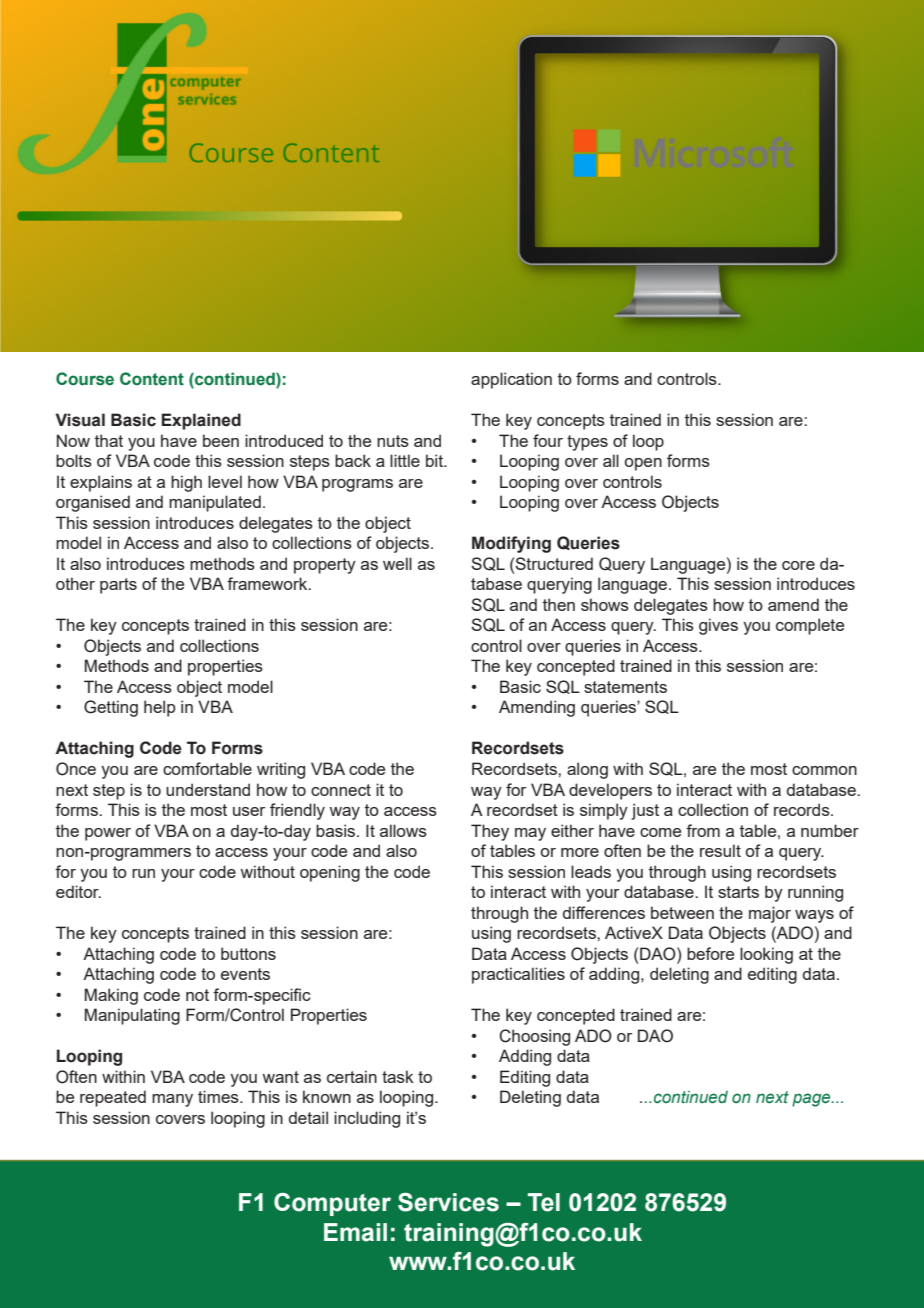  I want to click on types, so click(587, 443).
